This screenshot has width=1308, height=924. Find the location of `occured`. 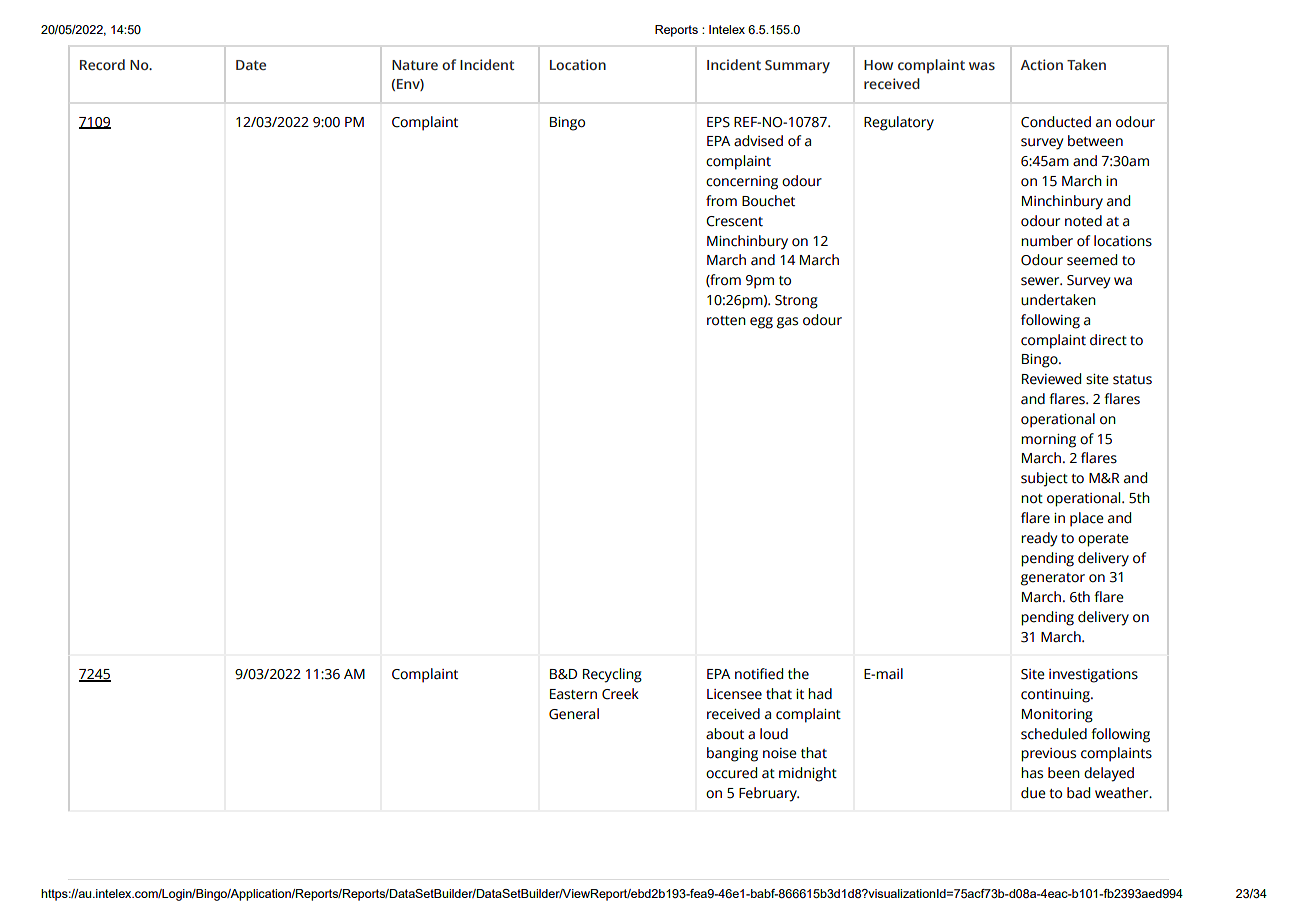

occured is located at coordinates (731, 773).
